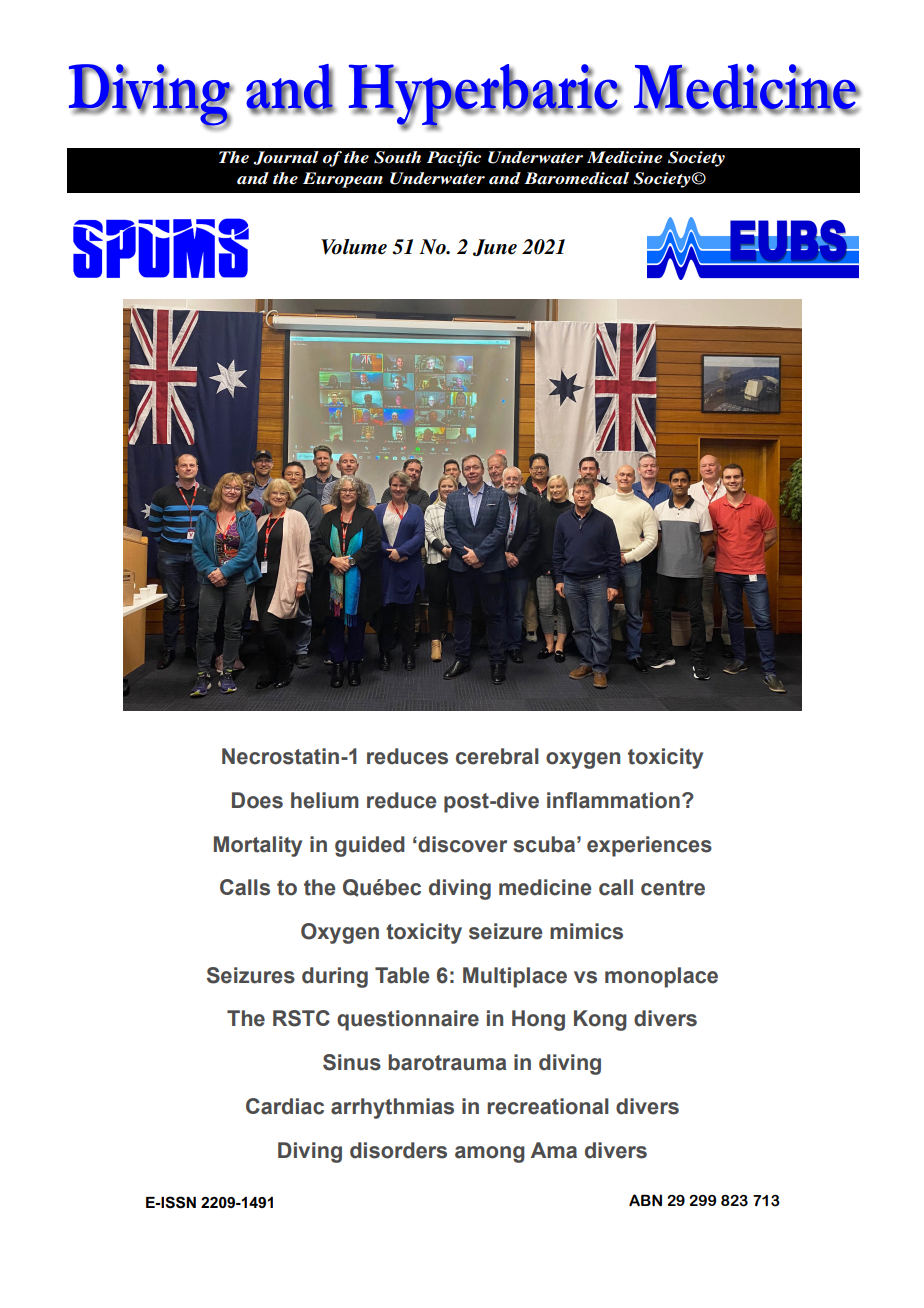 The width and height of the screenshot is (924, 1308). Describe the element at coordinates (335, 977) in the screenshot. I see `during` at that location.
